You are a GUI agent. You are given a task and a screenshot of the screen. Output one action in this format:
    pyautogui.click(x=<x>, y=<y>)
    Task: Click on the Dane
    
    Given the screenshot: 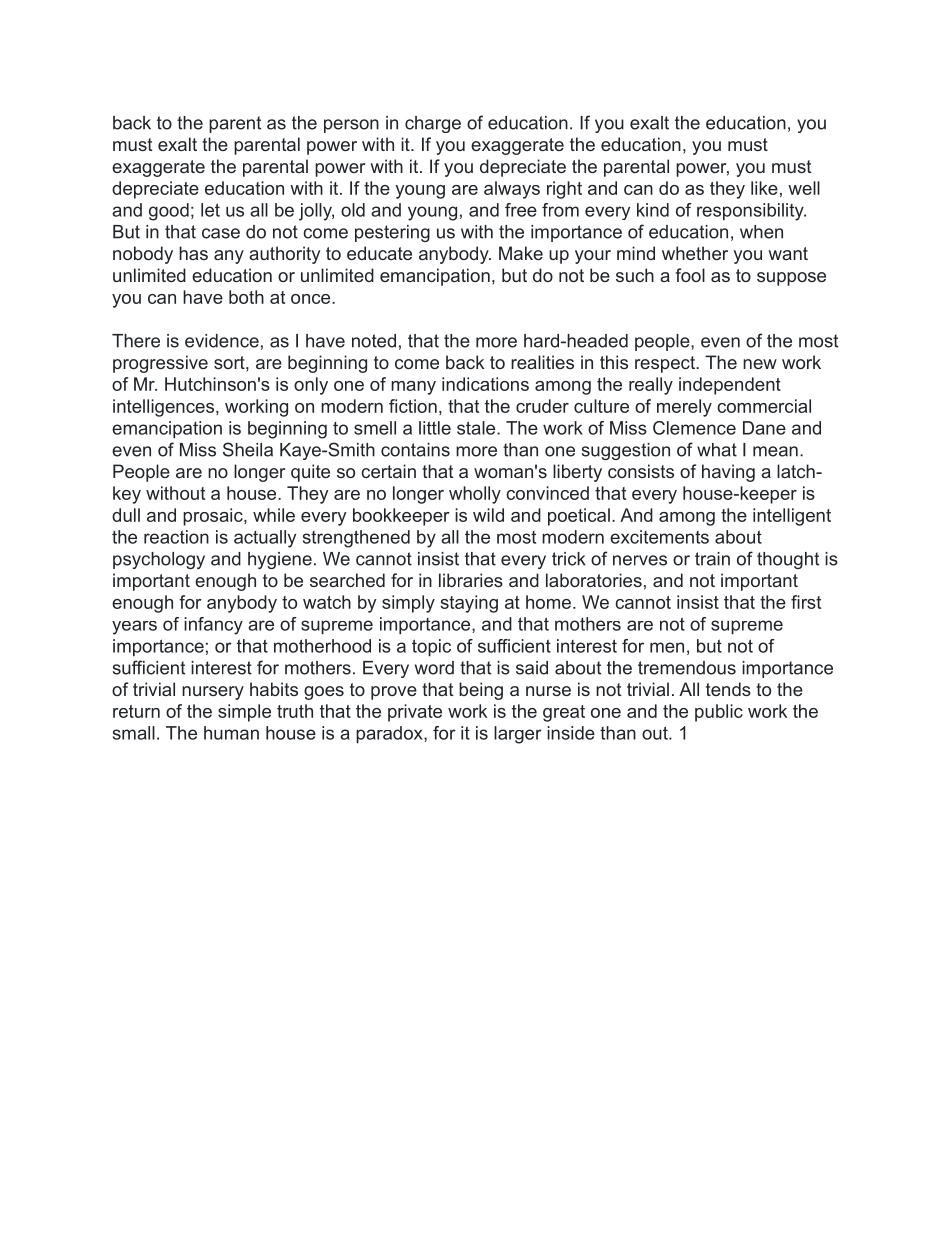 What is the action you would take?
    pyautogui.click(x=764, y=428)
